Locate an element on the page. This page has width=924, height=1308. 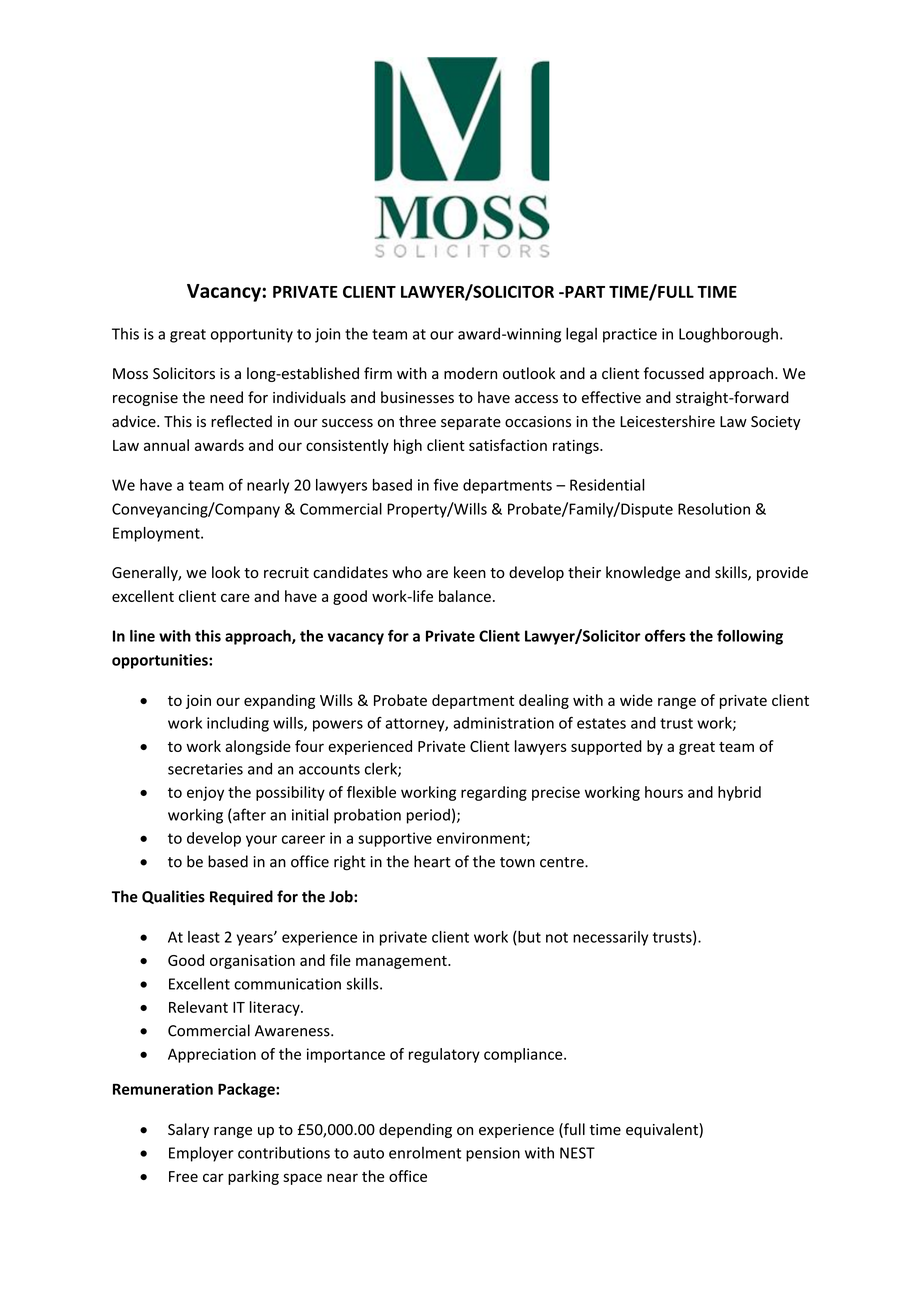
secretaries is located at coordinates (205, 769).
